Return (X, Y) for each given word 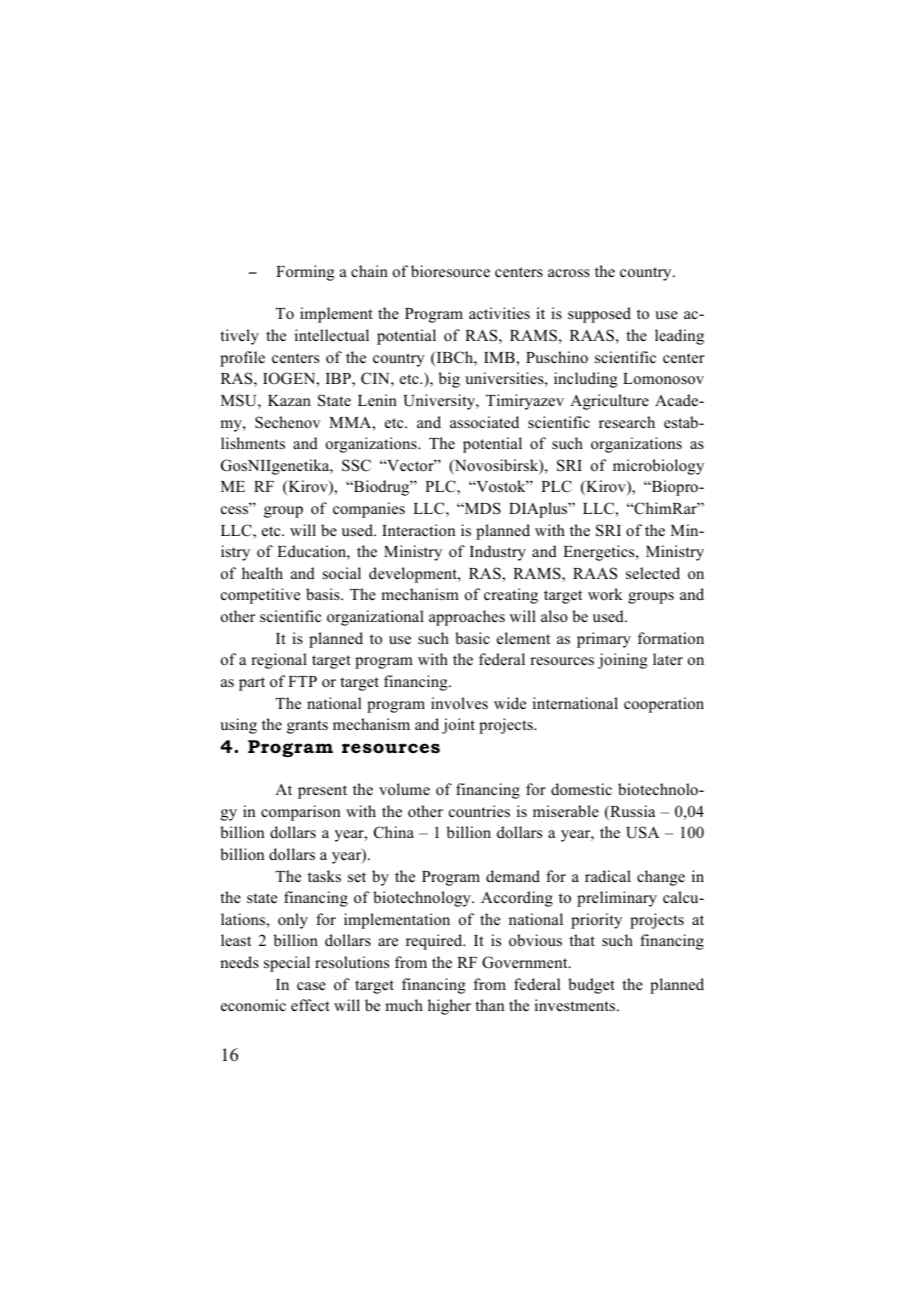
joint (458, 726)
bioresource (450, 271)
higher (449, 1007)
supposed (599, 315)
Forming (305, 273)
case (311, 986)
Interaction (418, 530)
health (262, 573)
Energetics (600, 553)
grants (307, 727)
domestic (581, 789)
